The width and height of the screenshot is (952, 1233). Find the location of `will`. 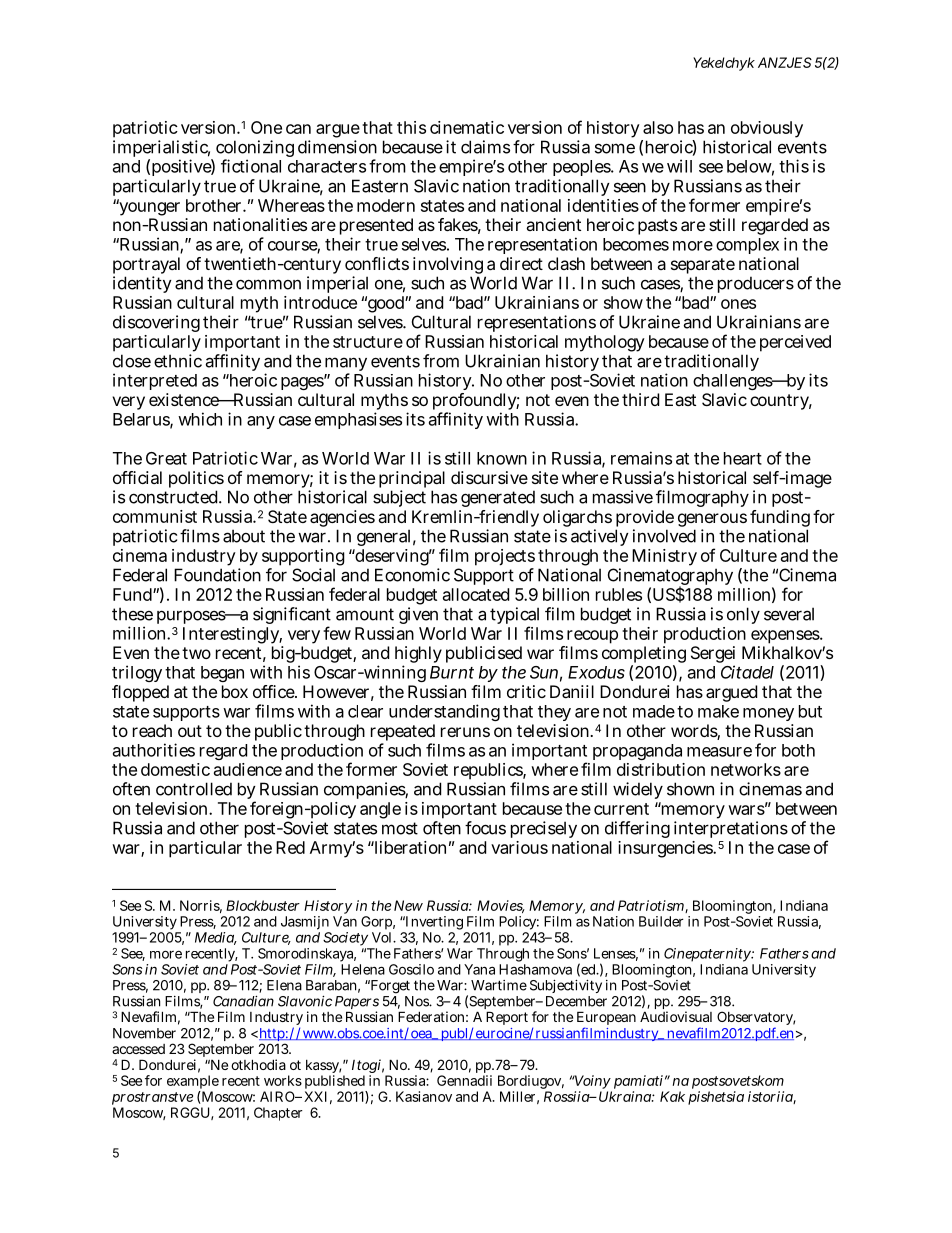

will is located at coordinates (679, 166).
